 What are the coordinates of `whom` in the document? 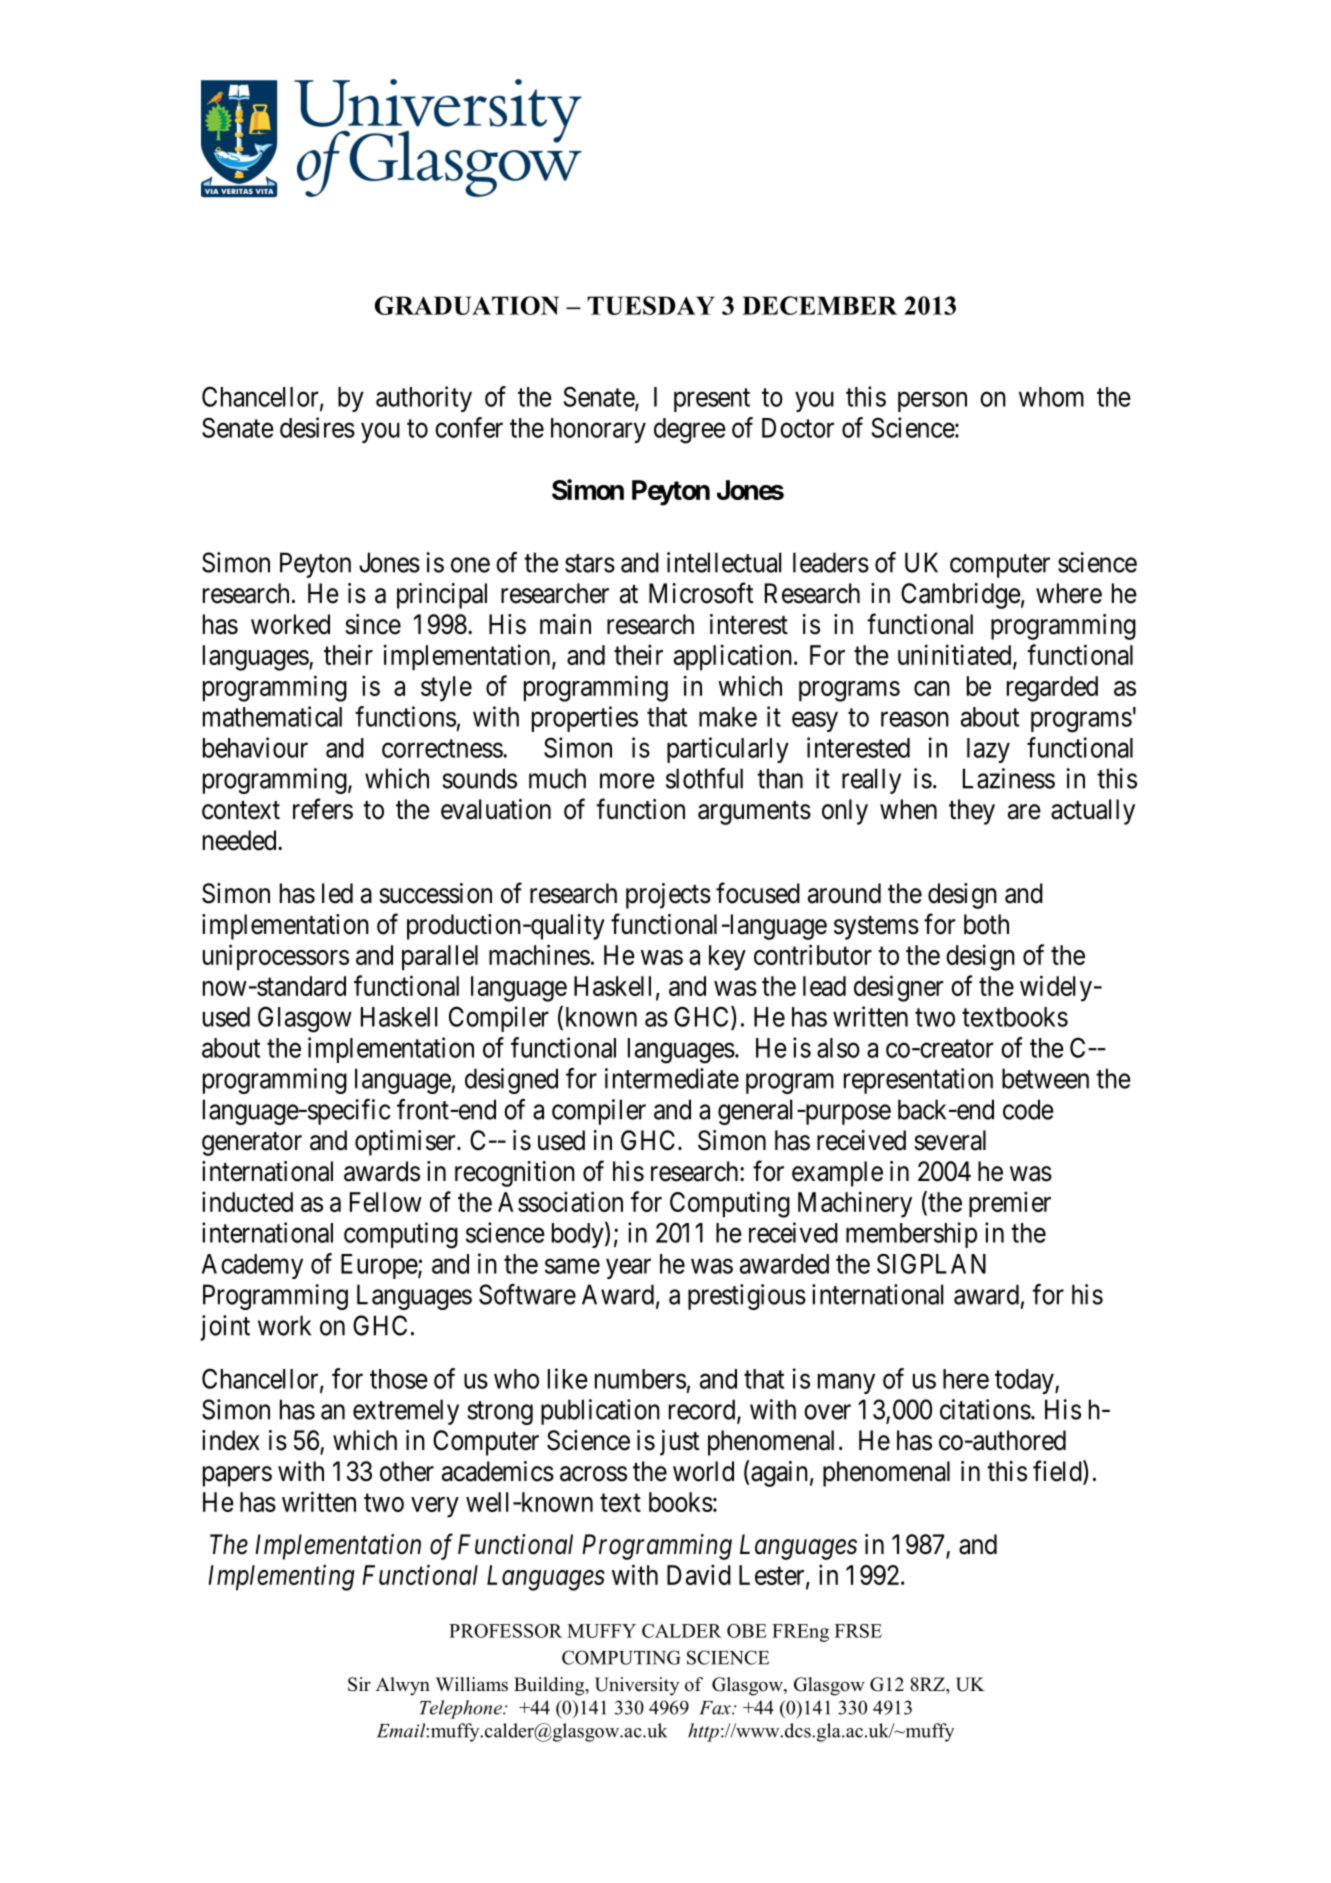 It's located at (1051, 397).
